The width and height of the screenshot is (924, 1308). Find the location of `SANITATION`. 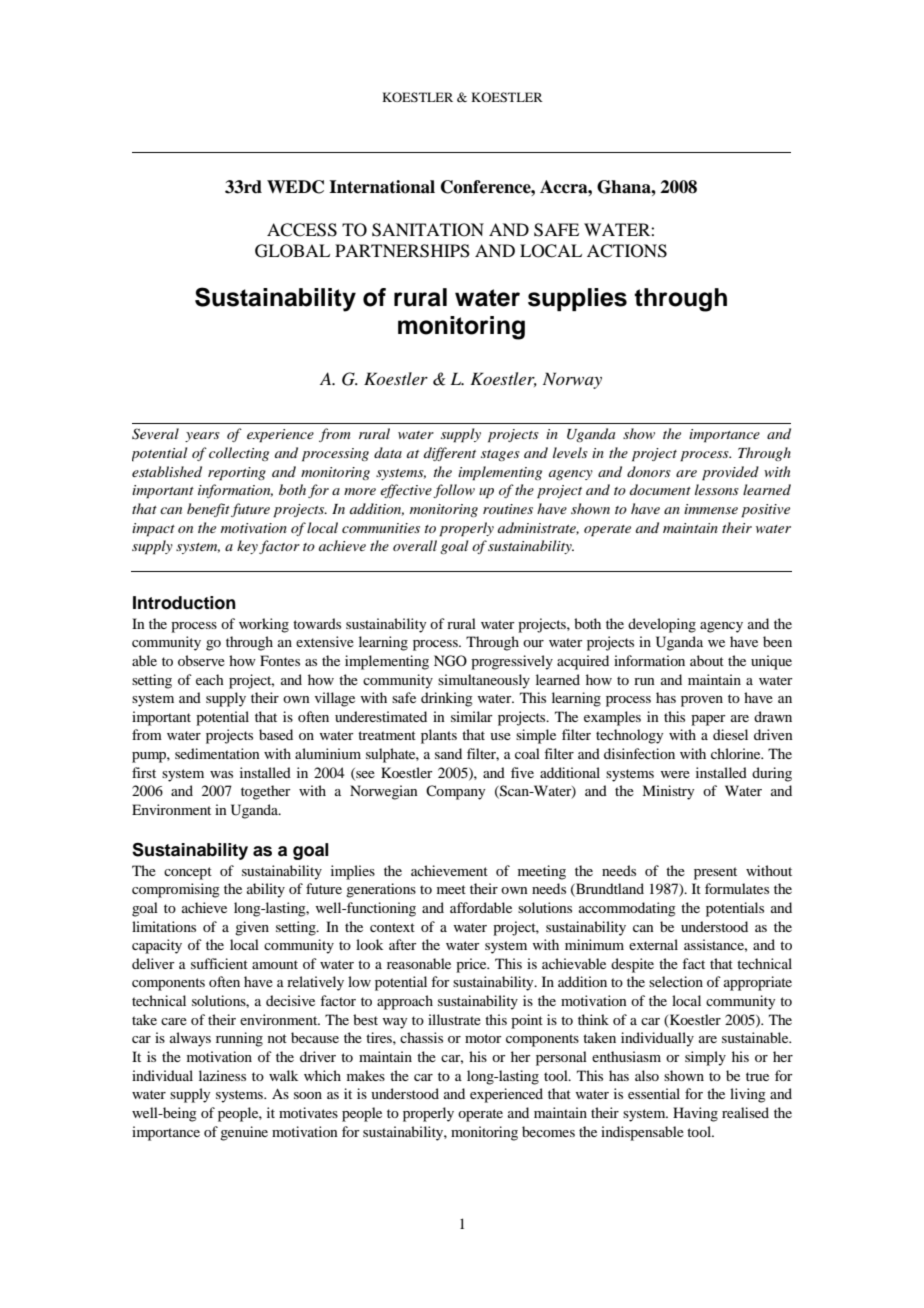

SANITATION is located at coordinates (428, 230).
